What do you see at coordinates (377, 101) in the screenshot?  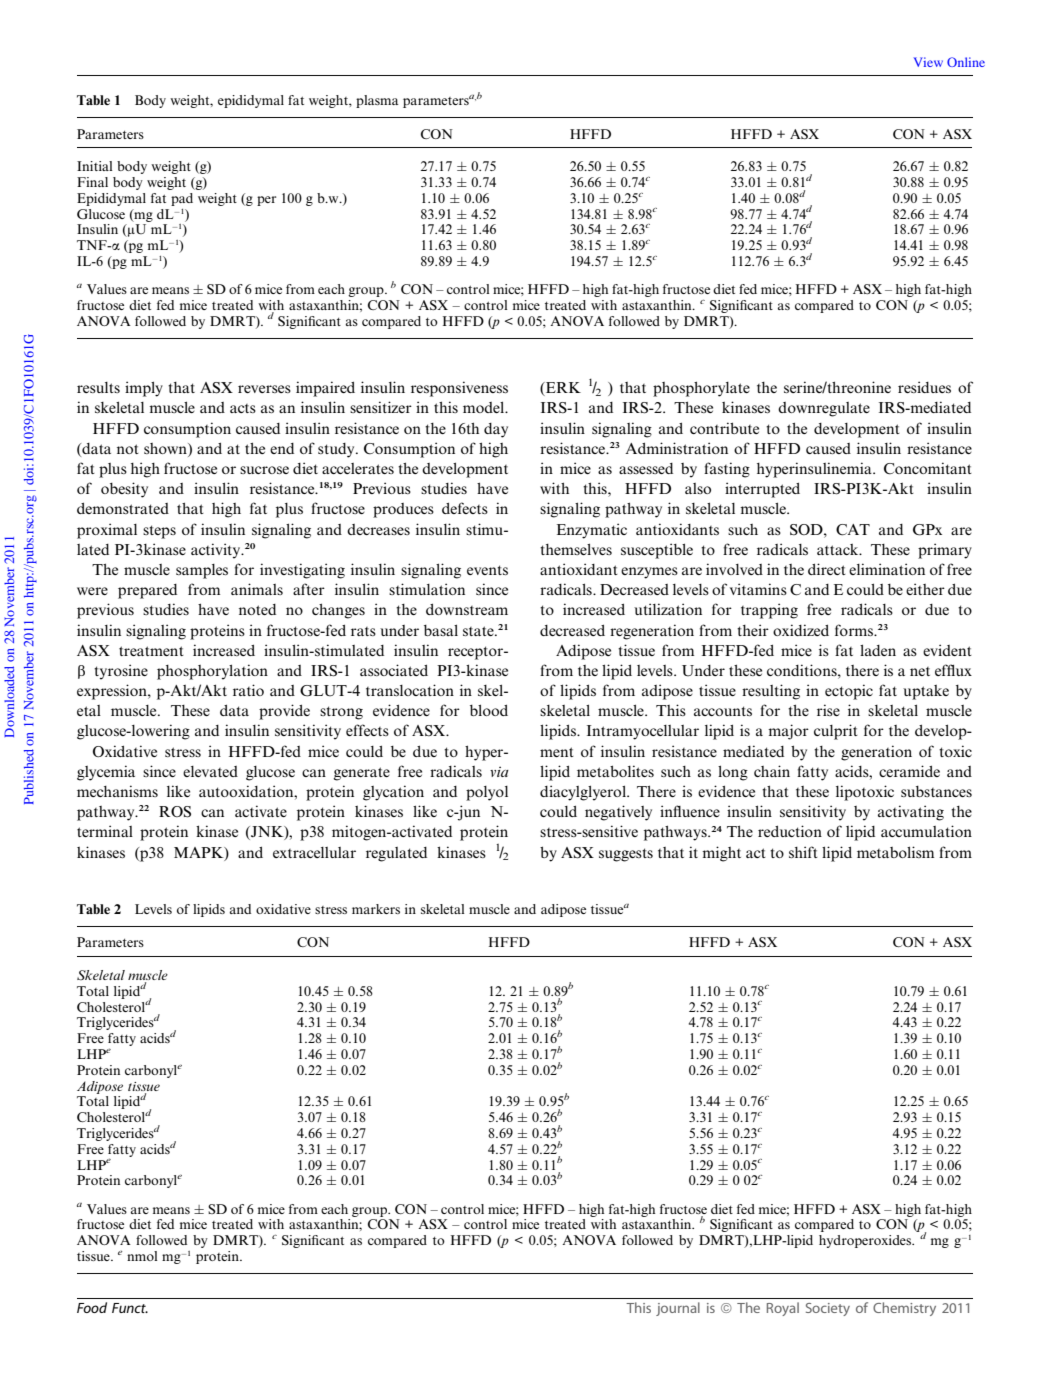 I see `plasma` at bounding box center [377, 101].
